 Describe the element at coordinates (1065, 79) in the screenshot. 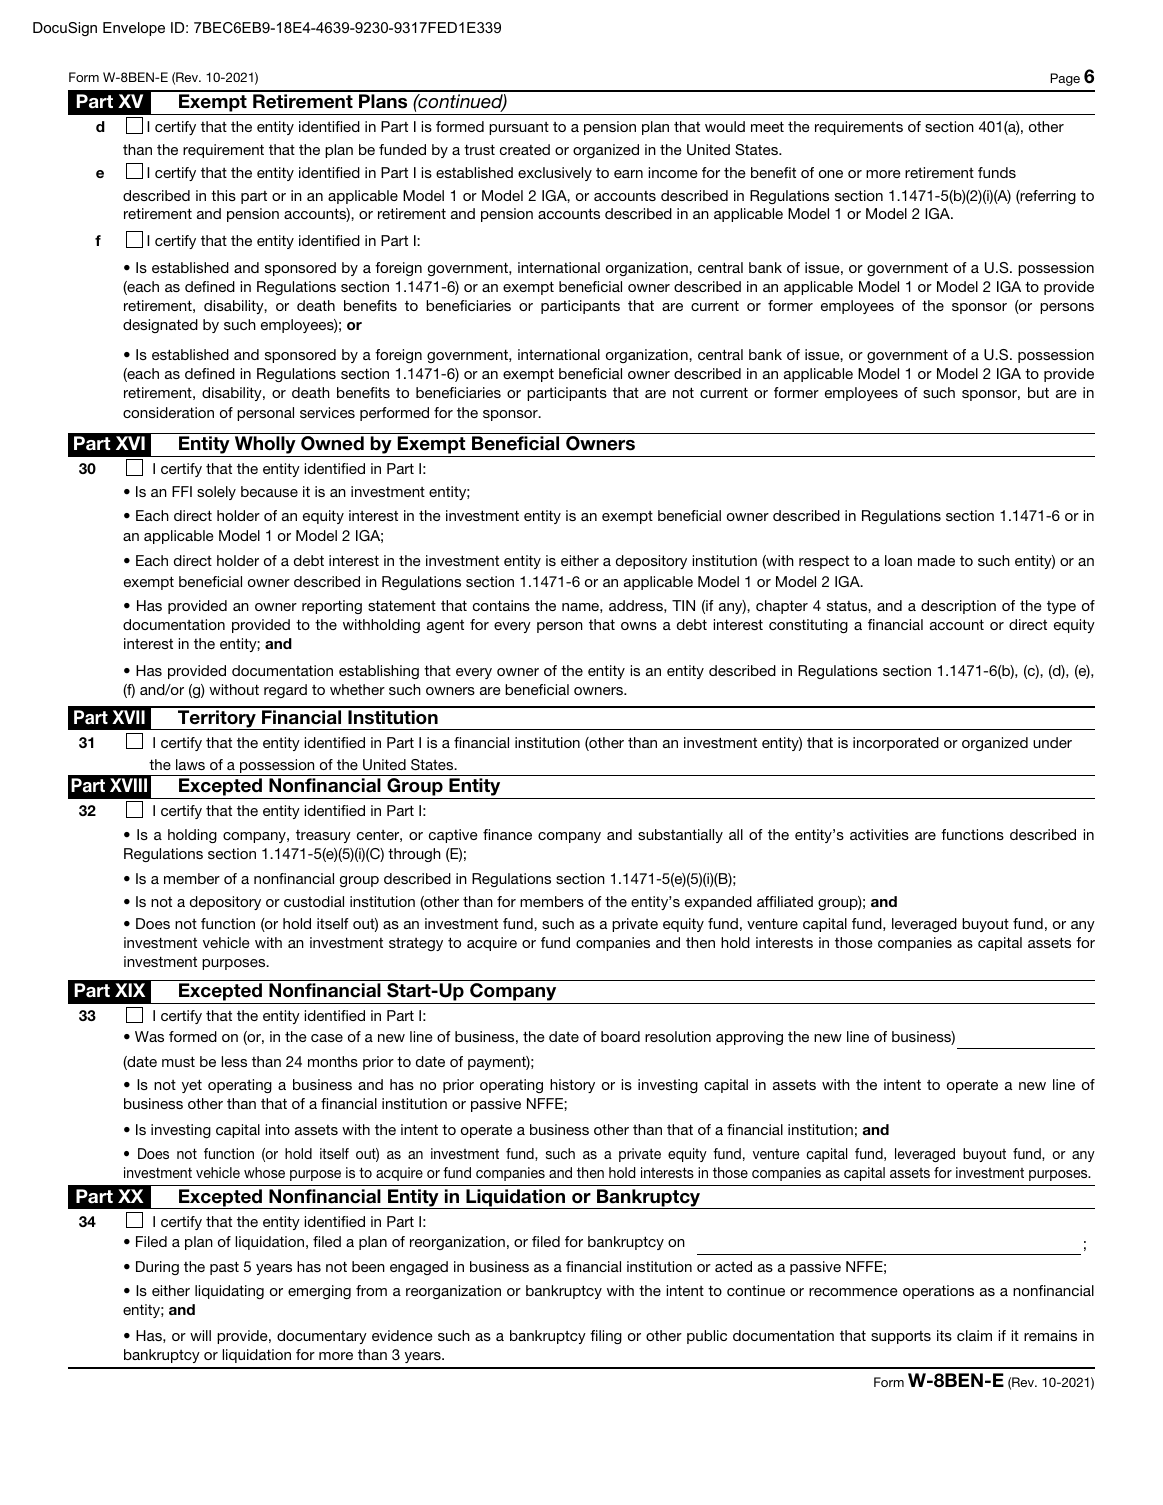

I see `Page` at that location.
